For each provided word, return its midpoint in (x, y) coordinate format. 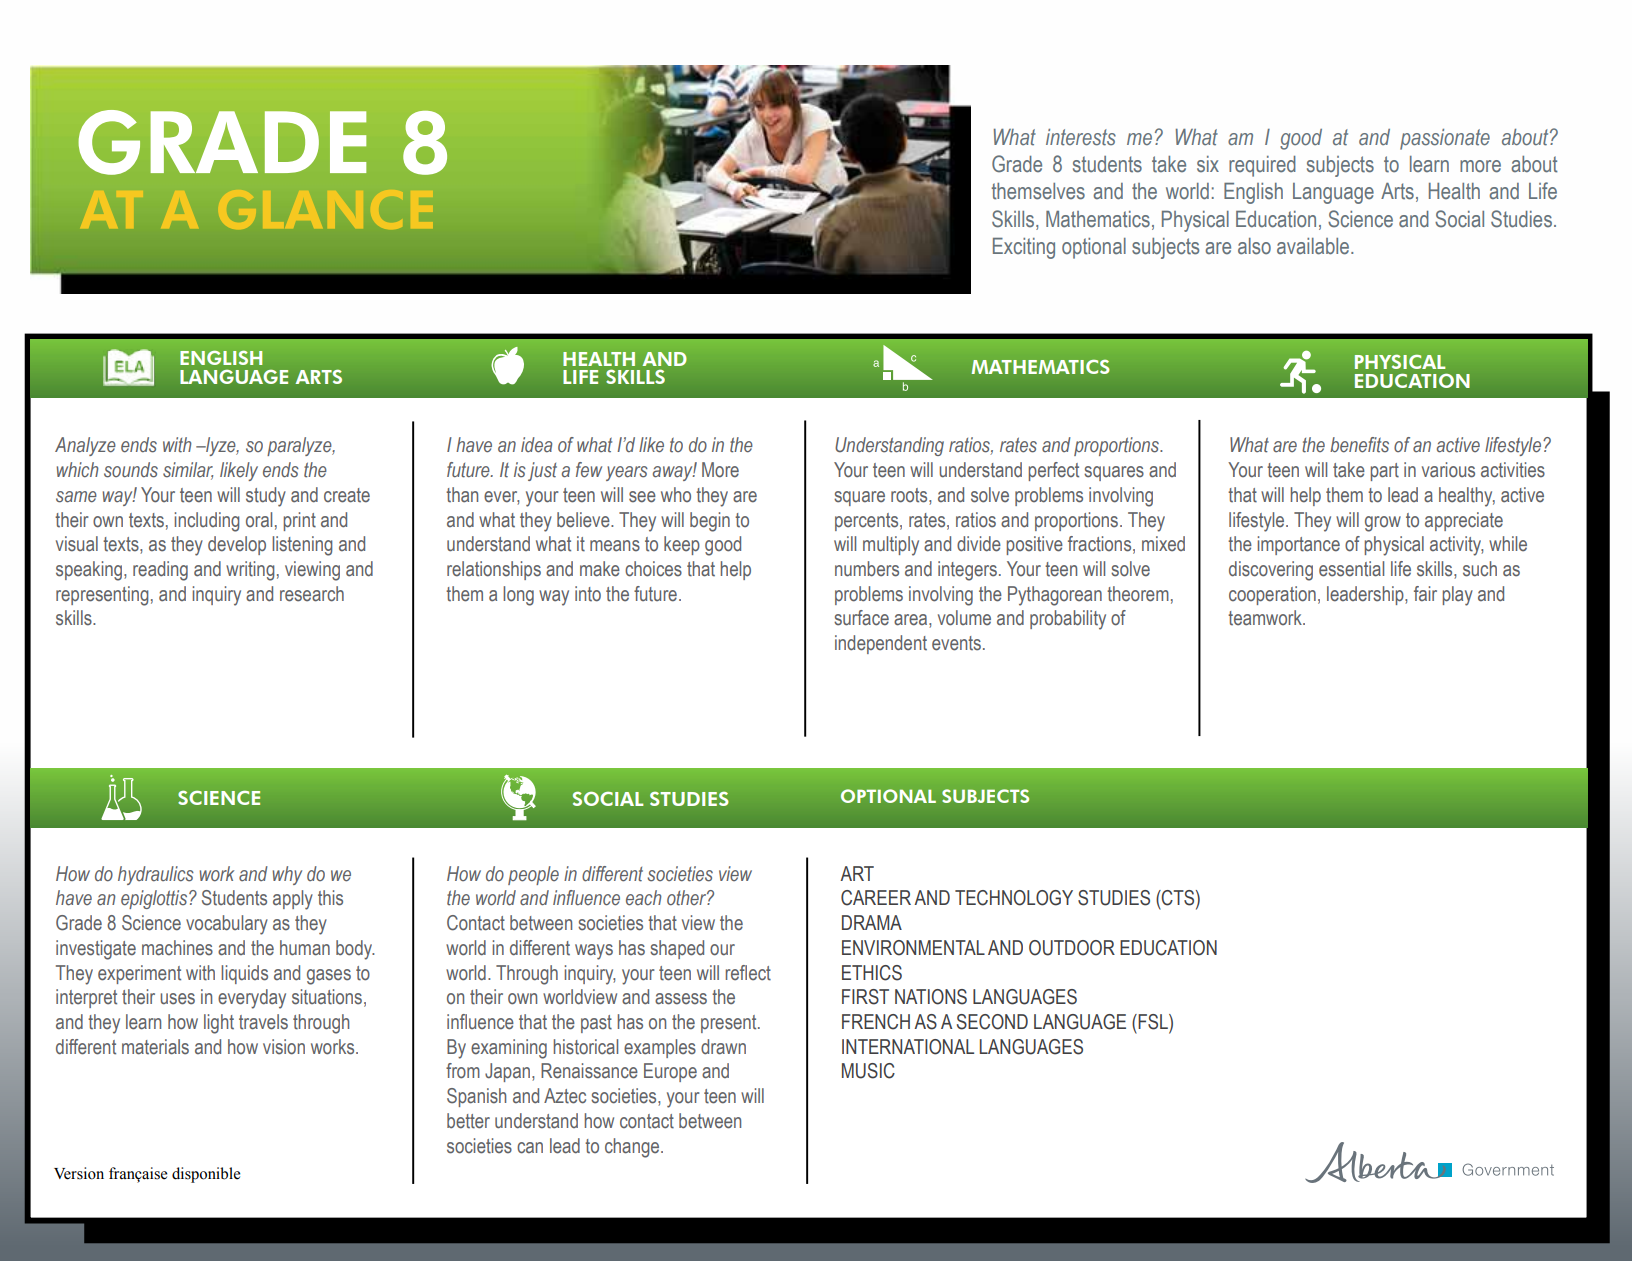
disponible (206, 1175)
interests (1081, 137)
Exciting (1024, 248)
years (627, 473)
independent (881, 644)
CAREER (876, 898)
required (1262, 166)
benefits (1359, 445)
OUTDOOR (1072, 948)
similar (188, 471)
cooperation (1272, 595)
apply (293, 900)
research (312, 594)
